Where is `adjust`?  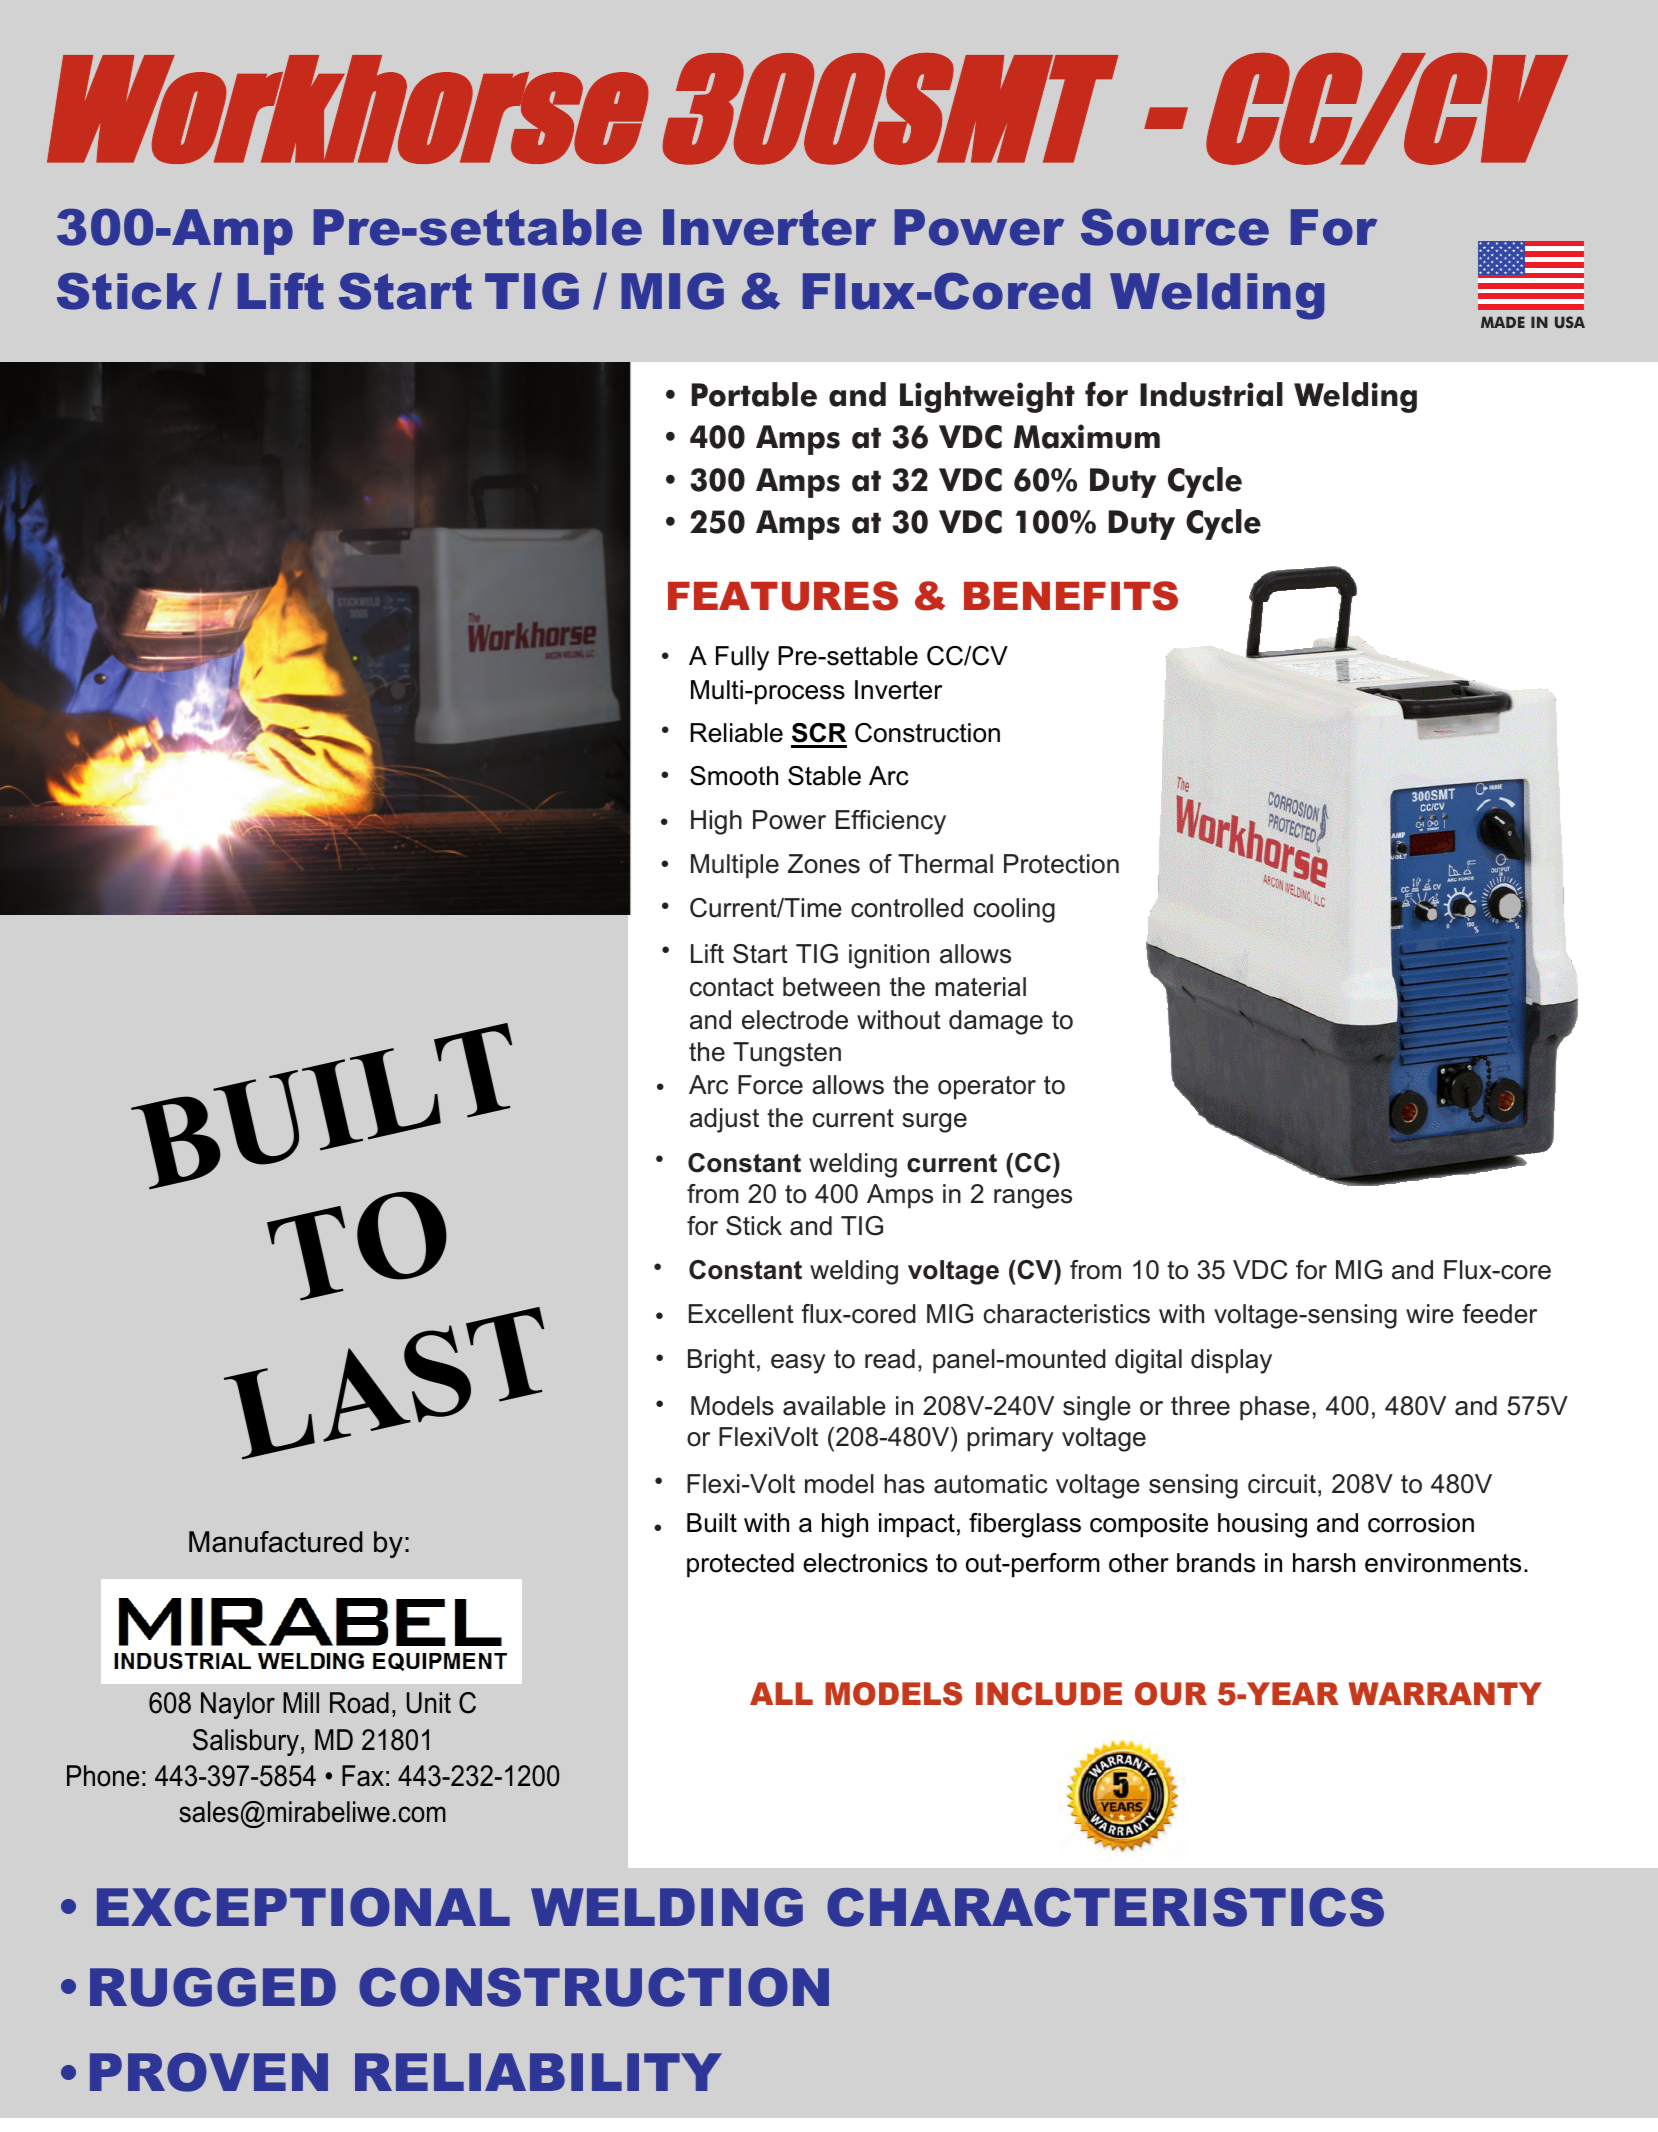
adjust is located at coordinates (724, 1120).
